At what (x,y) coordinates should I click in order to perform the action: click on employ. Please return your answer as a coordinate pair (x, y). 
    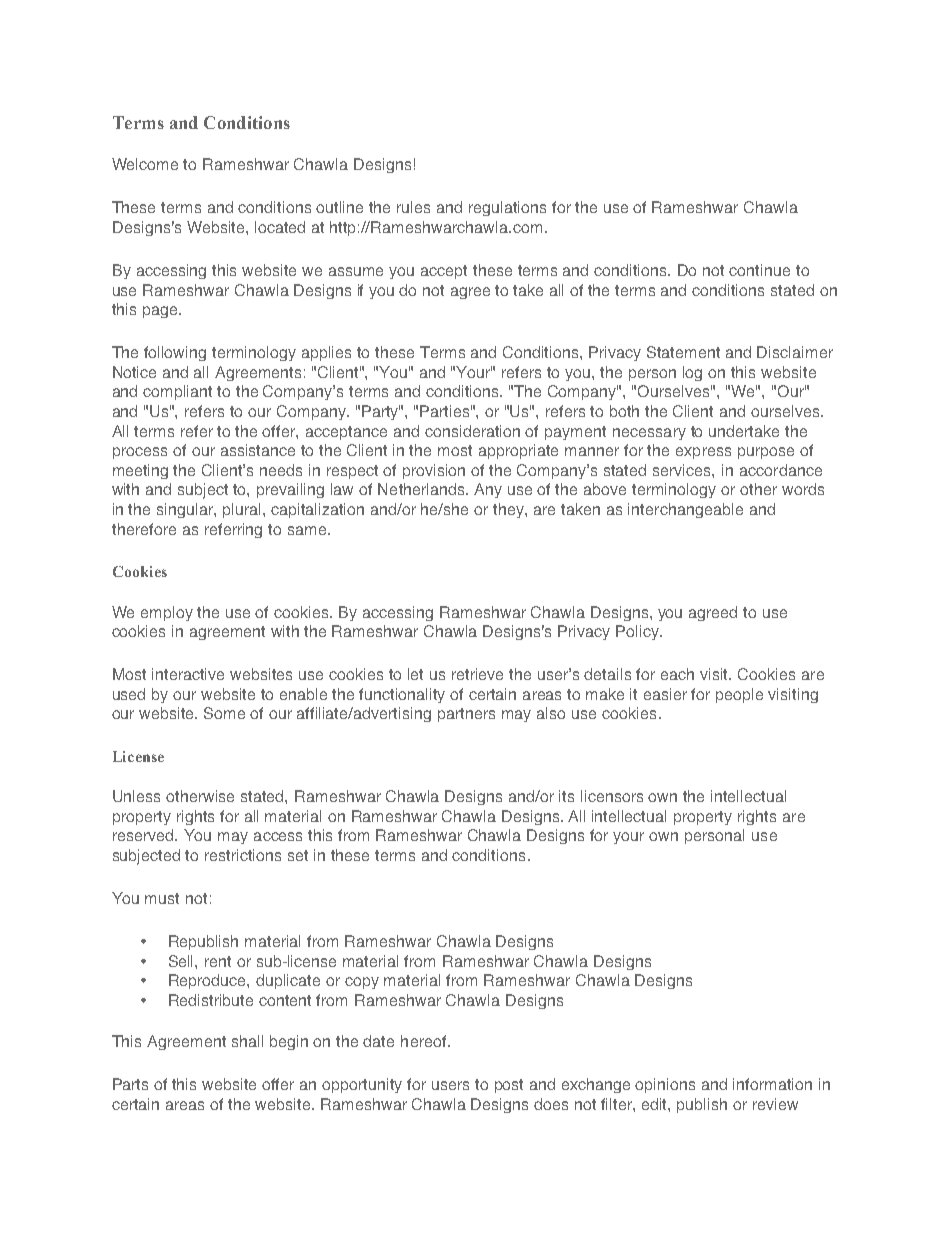
    Looking at the image, I should click on (167, 613).
